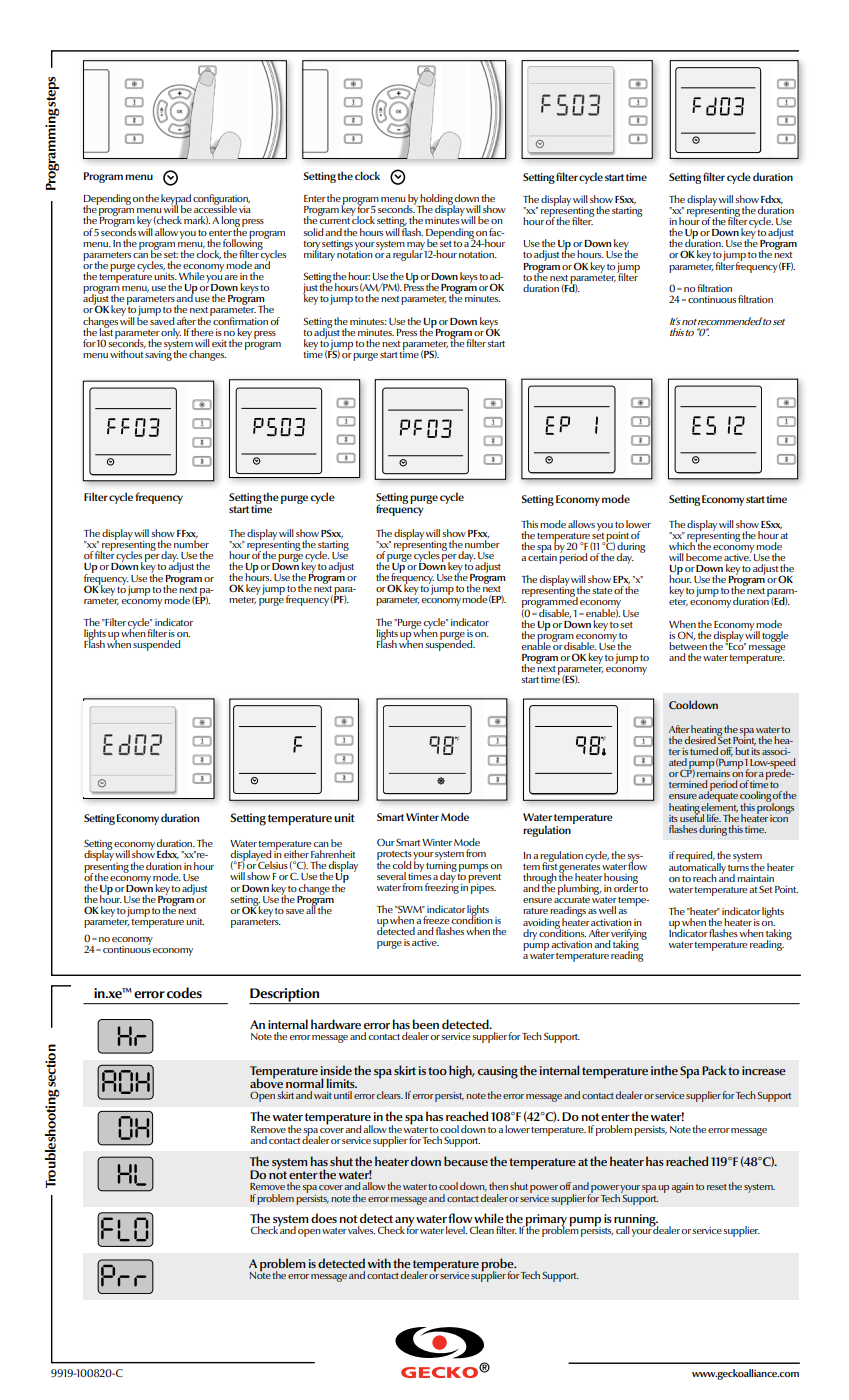 Image resolution: width=849 pixels, height=1400 pixels. I want to click on become, so click(704, 557).
